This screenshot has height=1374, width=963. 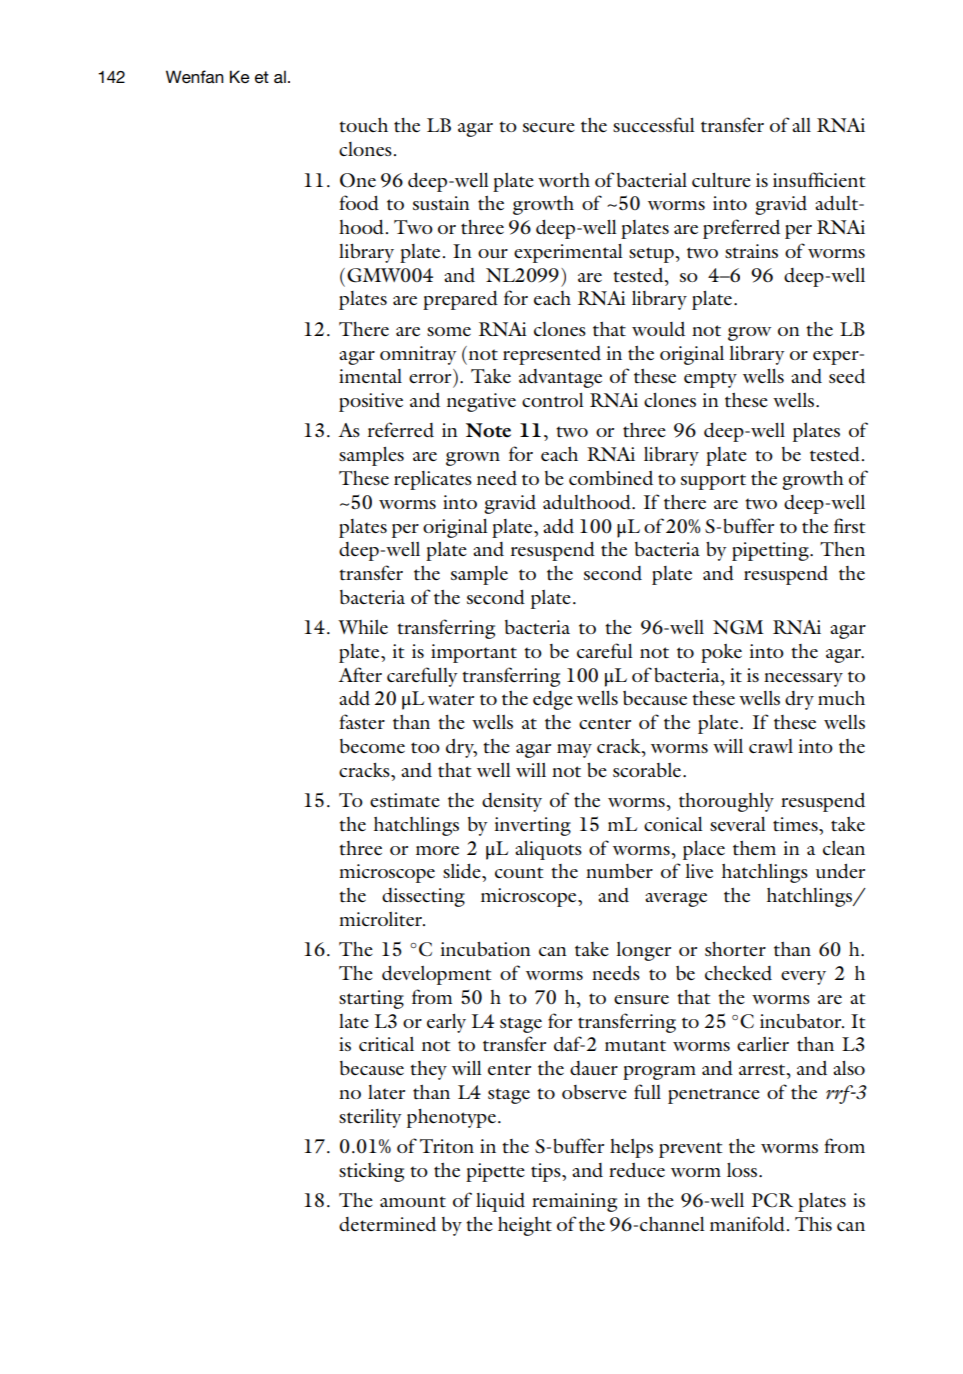 What do you see at coordinates (423, 897) in the screenshot?
I see `dissecting` at bounding box center [423, 897].
